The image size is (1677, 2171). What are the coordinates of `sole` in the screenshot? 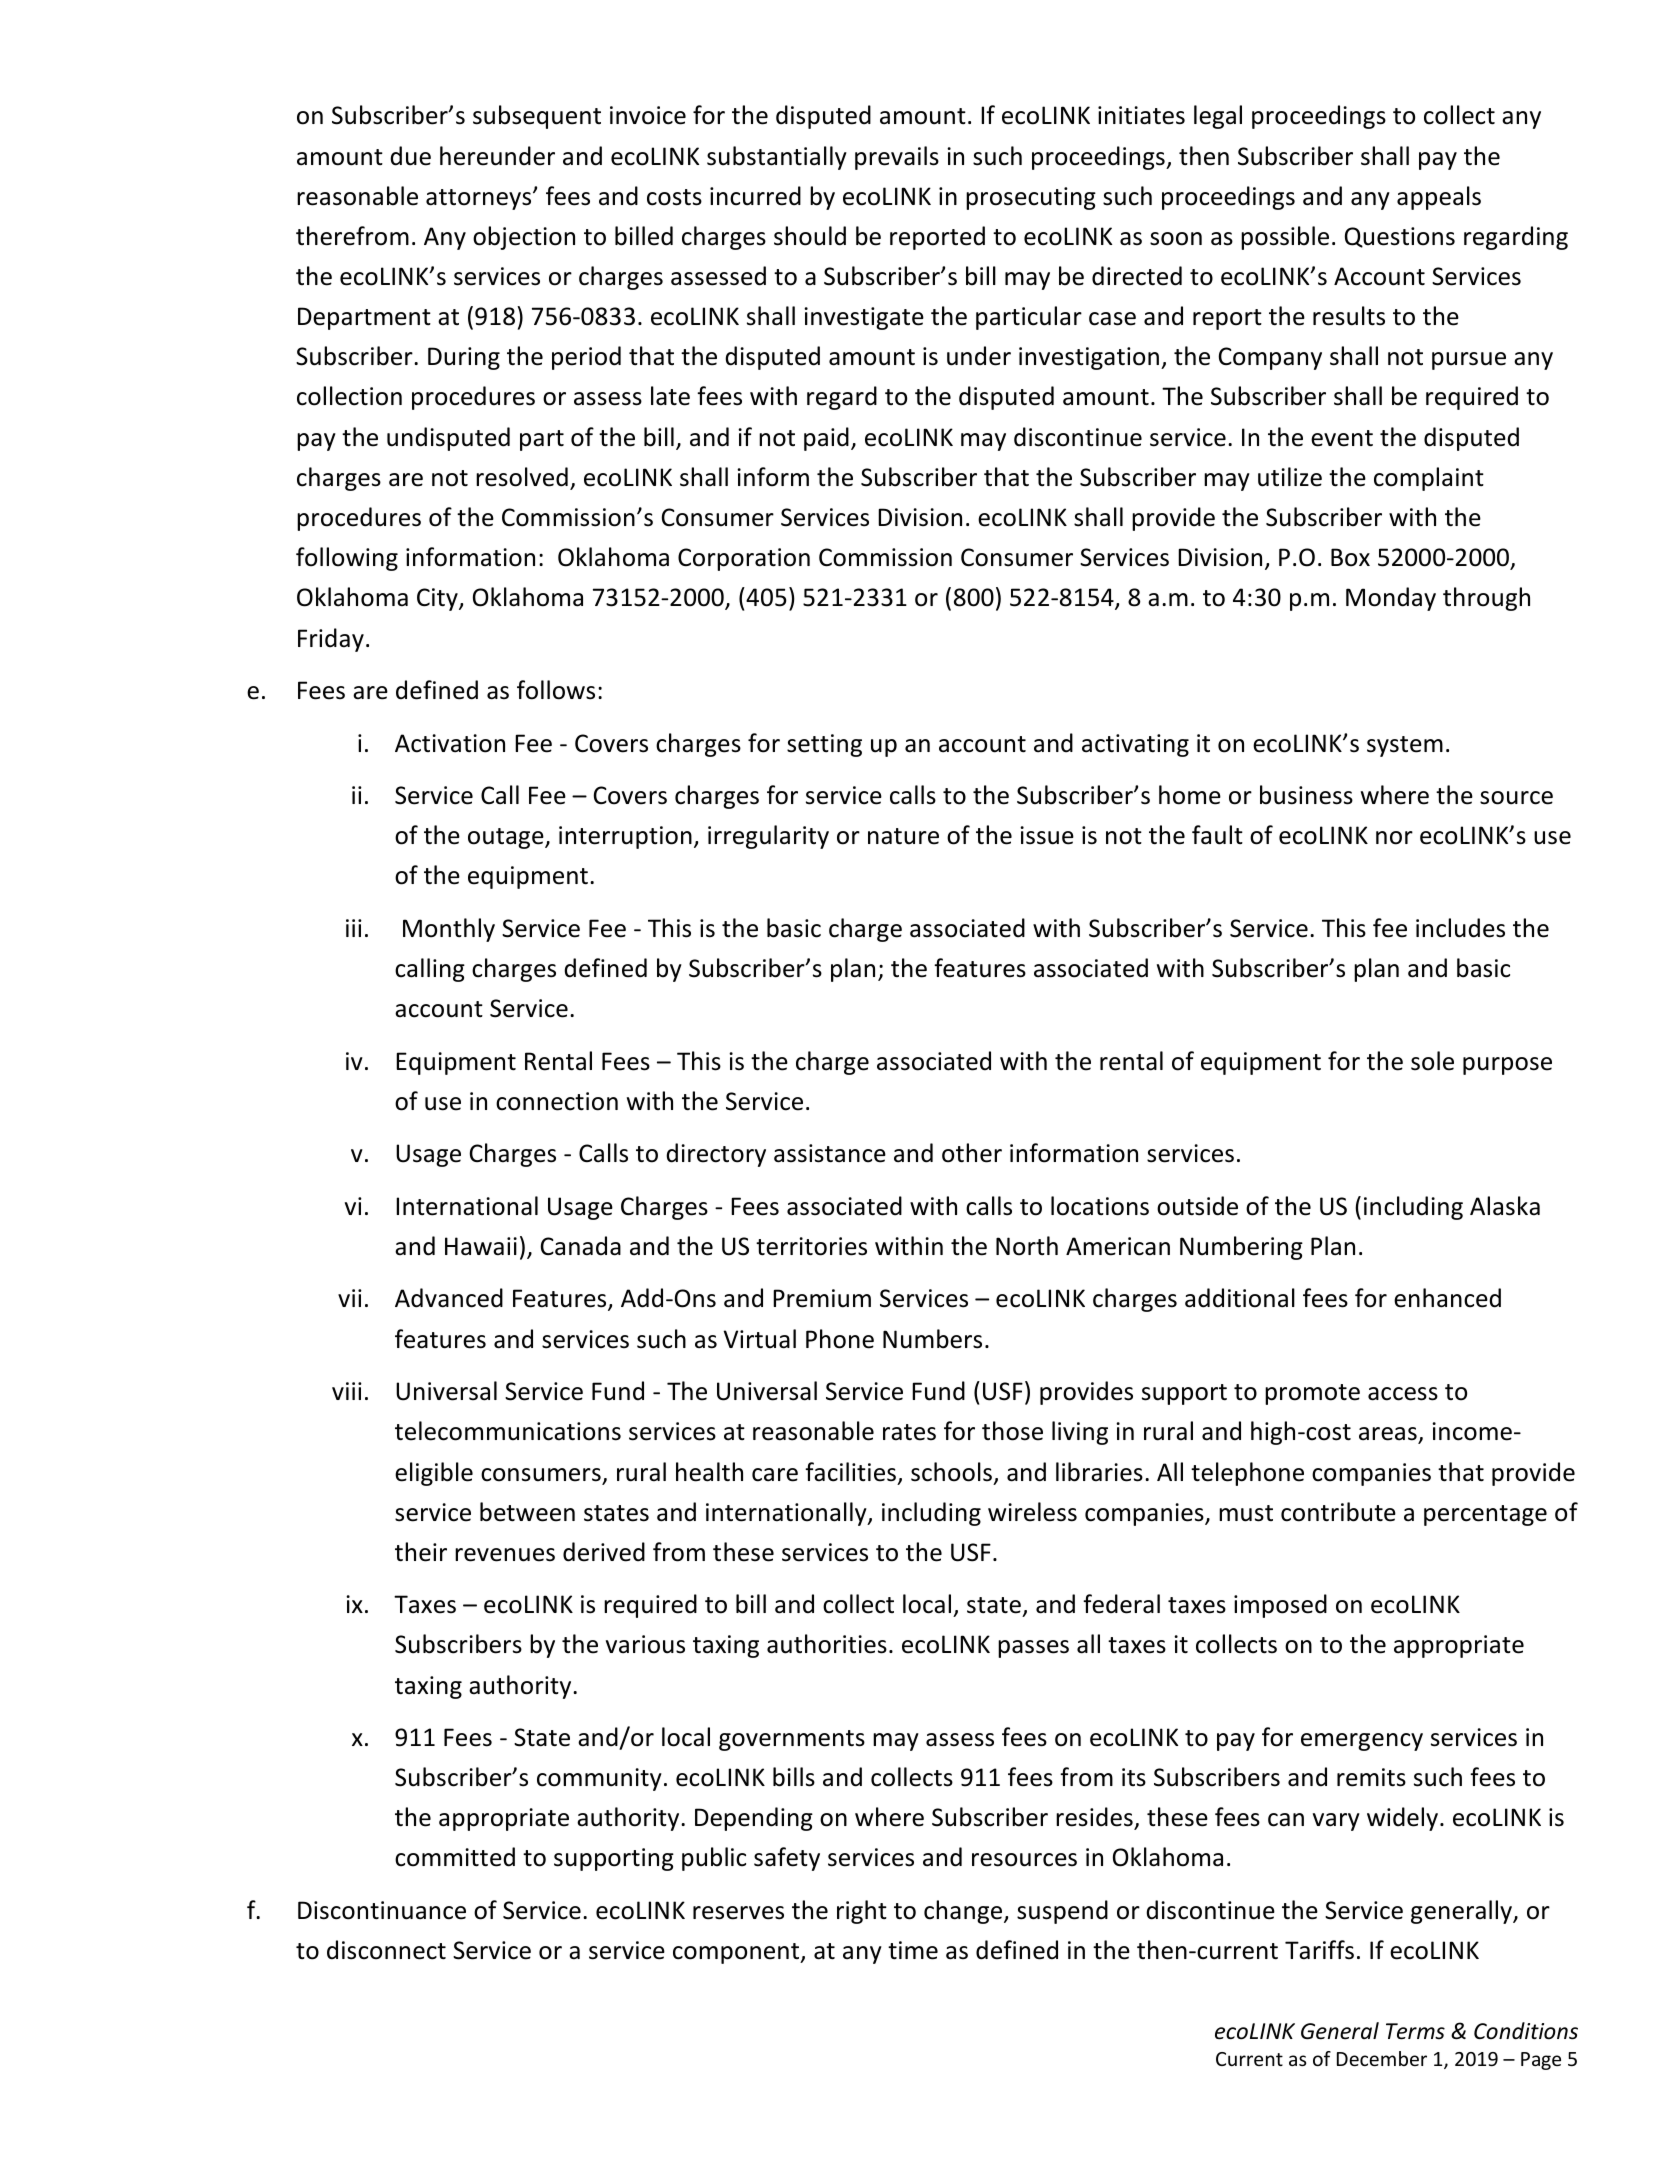 It's located at (1432, 1061).
